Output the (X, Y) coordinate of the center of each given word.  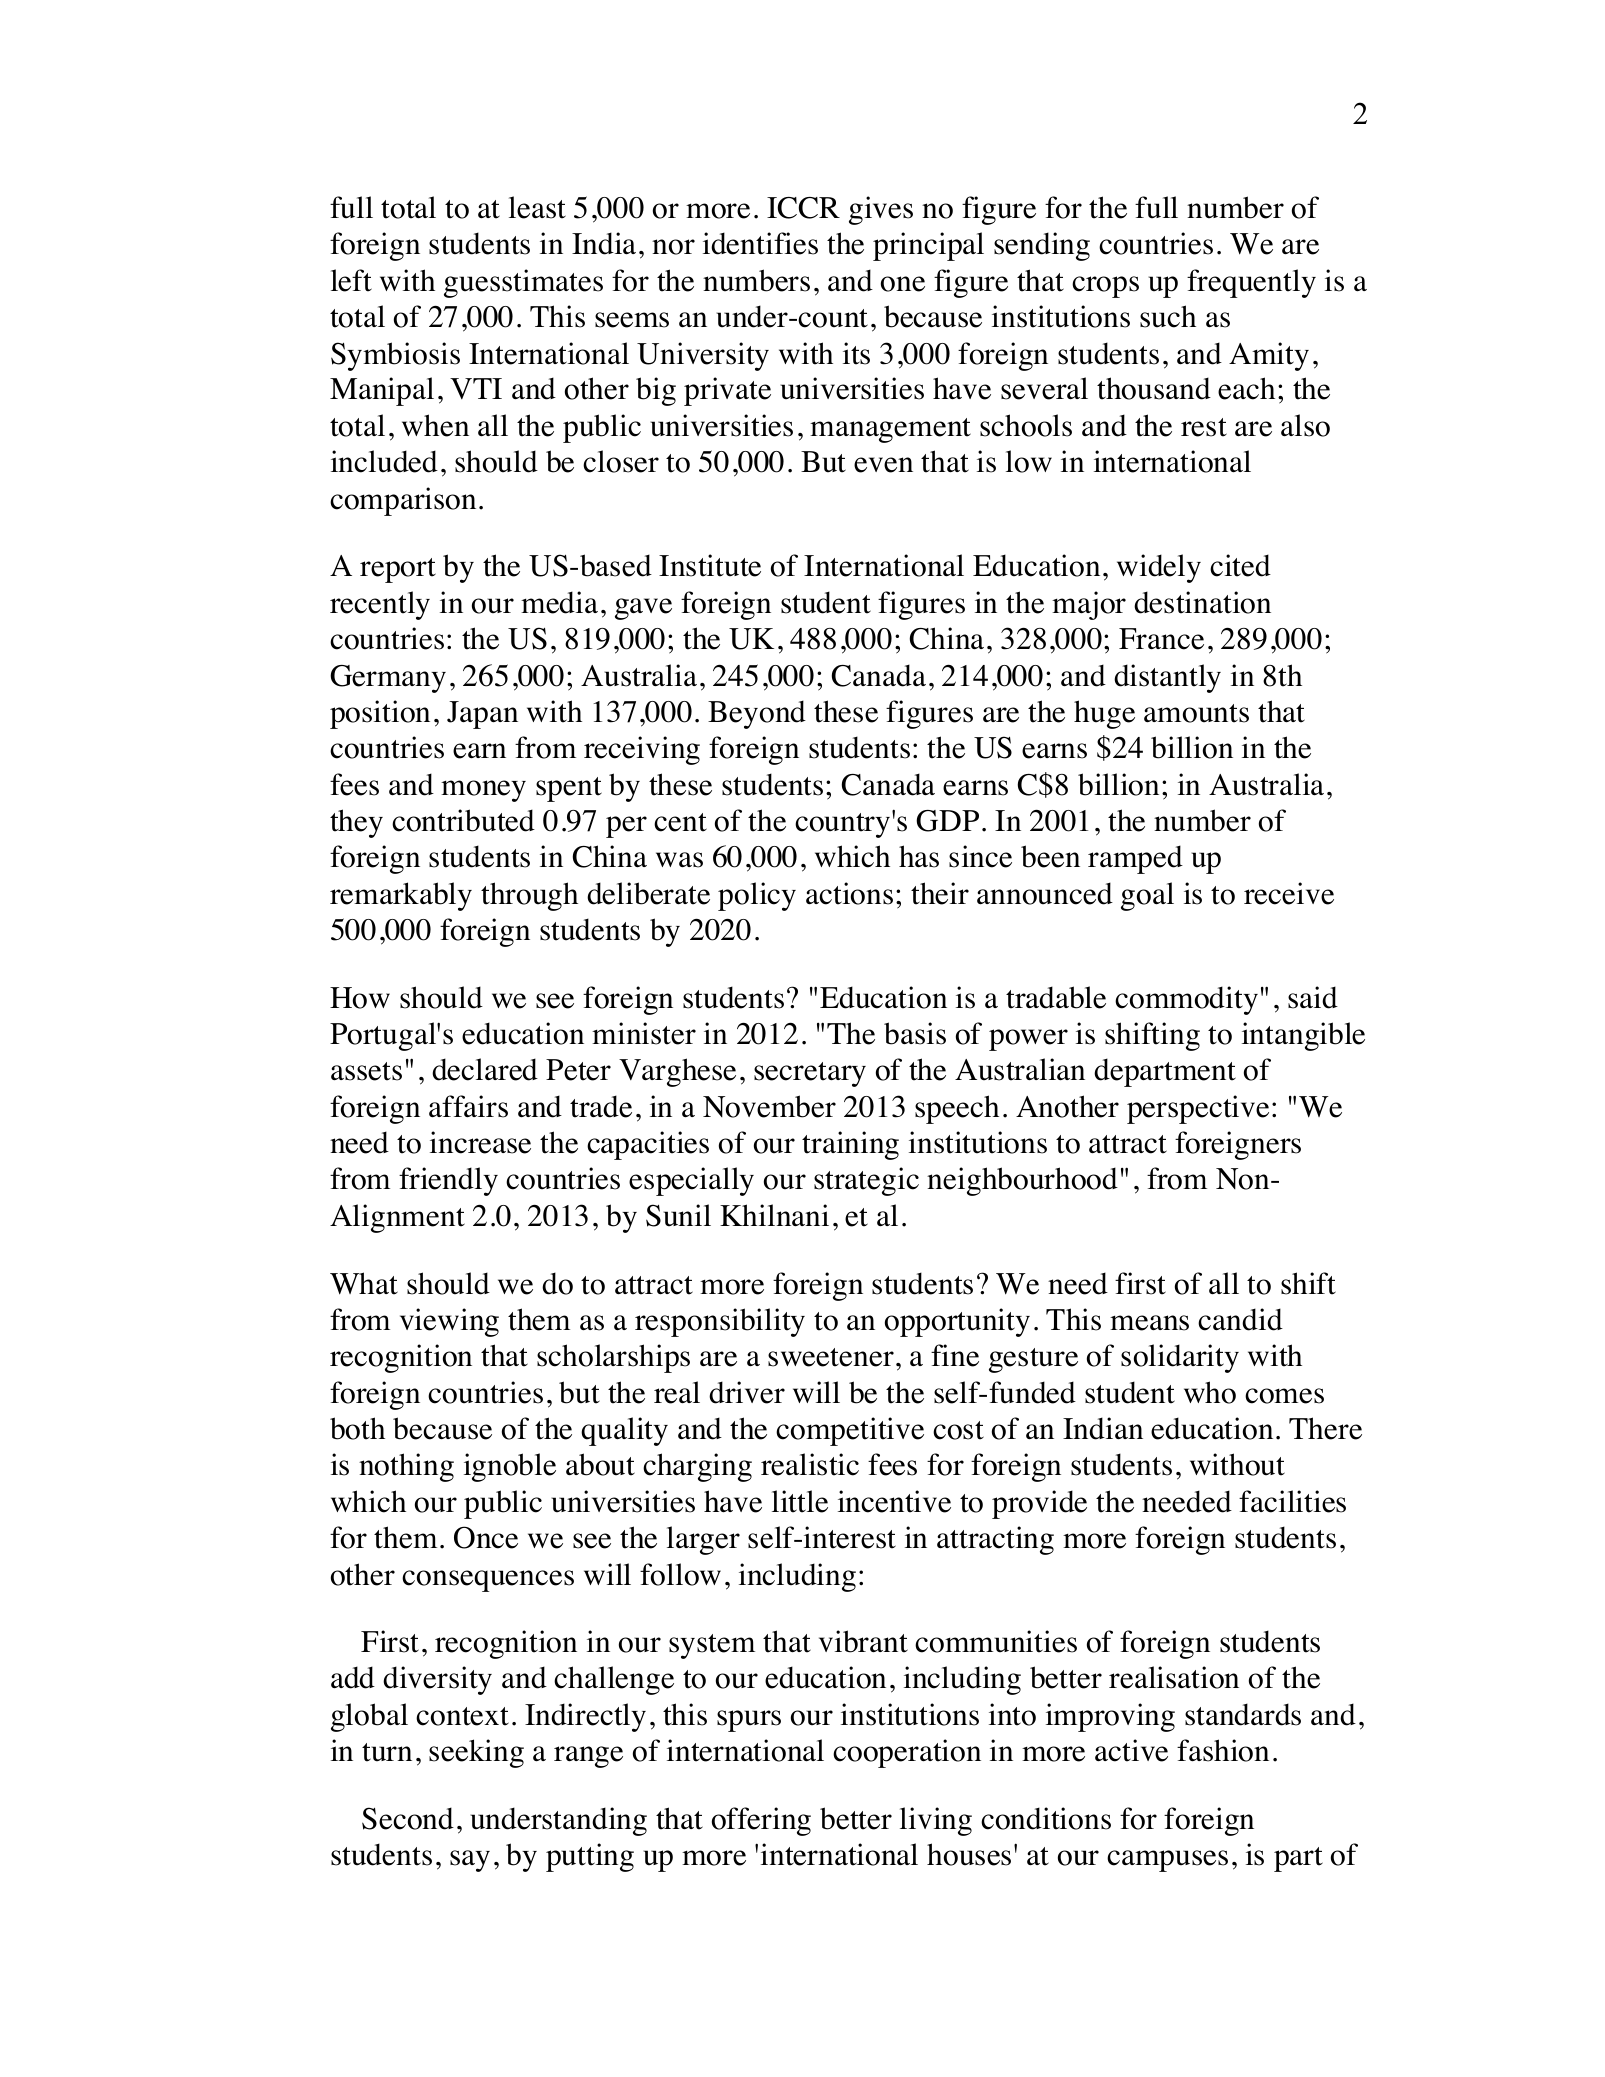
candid (1240, 1319)
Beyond (757, 714)
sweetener (831, 1357)
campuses (1167, 1861)
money (483, 791)
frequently (1251, 283)
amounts (1196, 713)
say (470, 1861)
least (537, 207)
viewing (449, 1322)
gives (881, 210)
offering (761, 1821)
